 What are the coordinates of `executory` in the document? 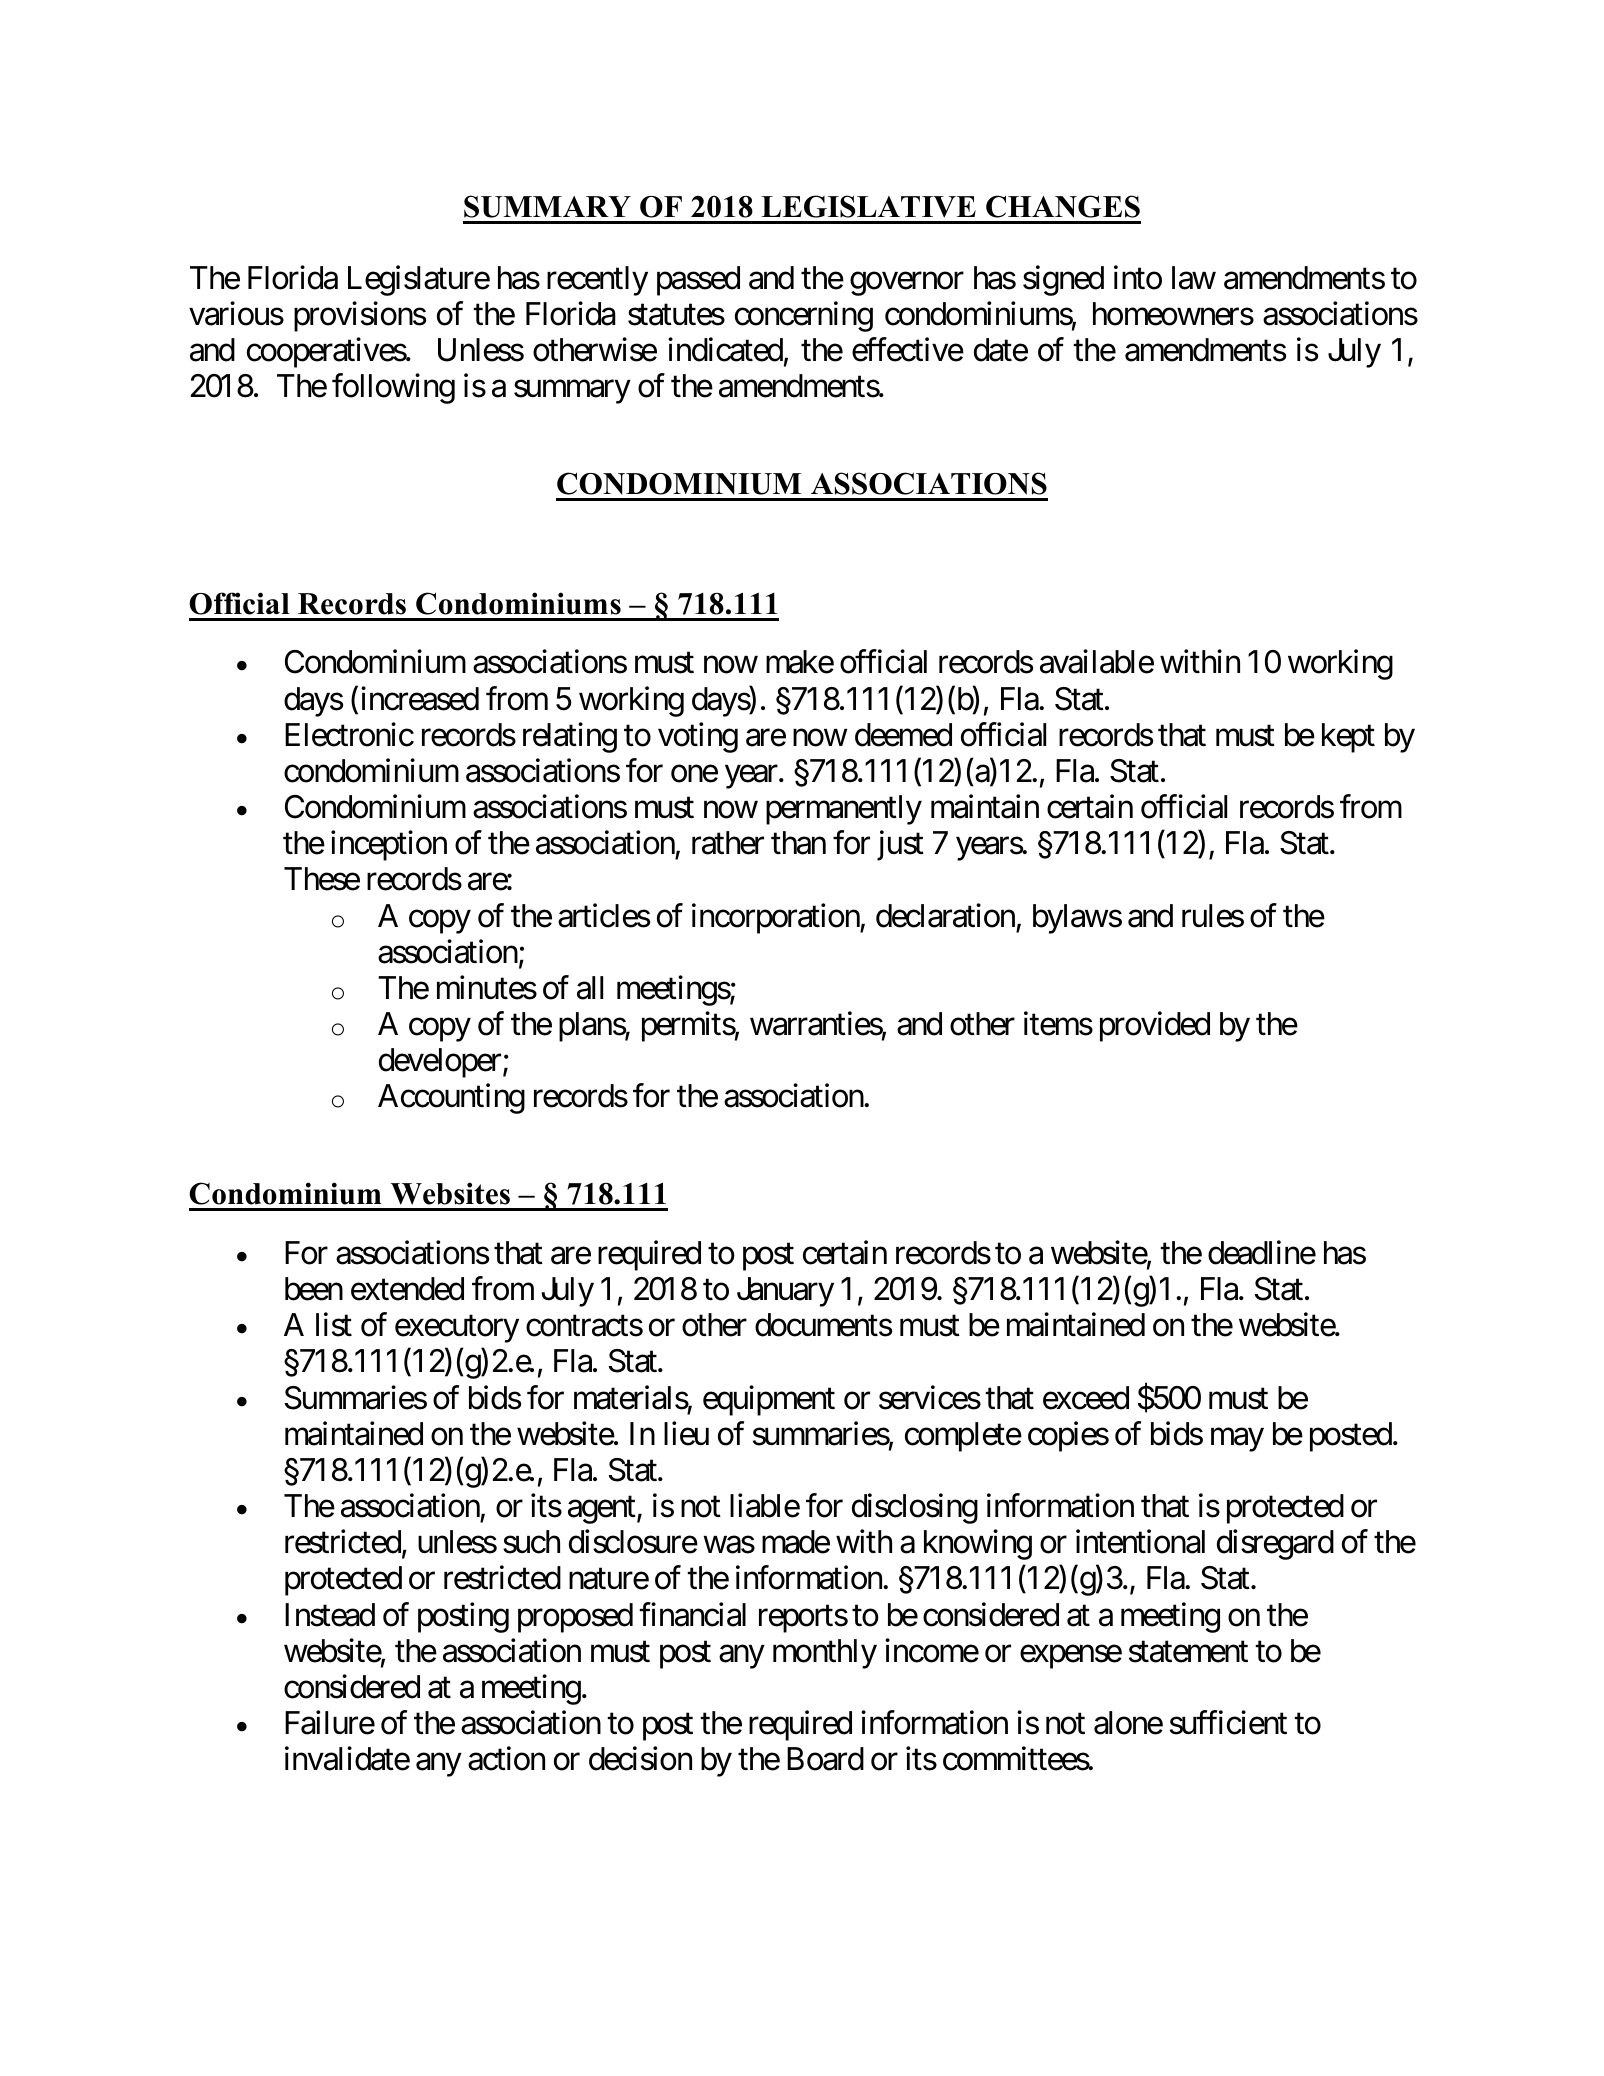 It's located at (457, 1329).
